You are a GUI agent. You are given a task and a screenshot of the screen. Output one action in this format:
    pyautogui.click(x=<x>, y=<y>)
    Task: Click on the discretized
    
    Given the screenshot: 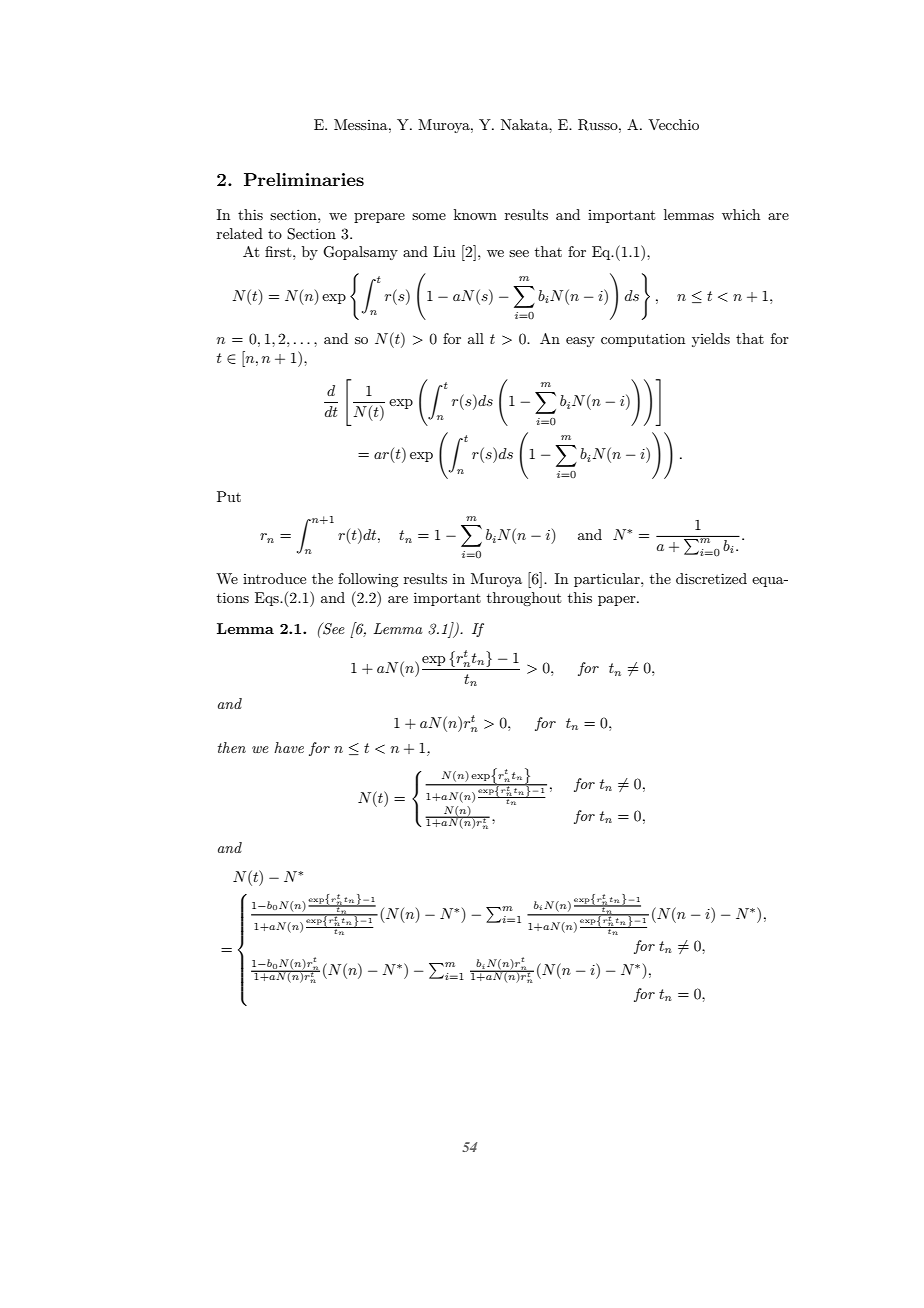 What is the action you would take?
    pyautogui.click(x=711, y=578)
